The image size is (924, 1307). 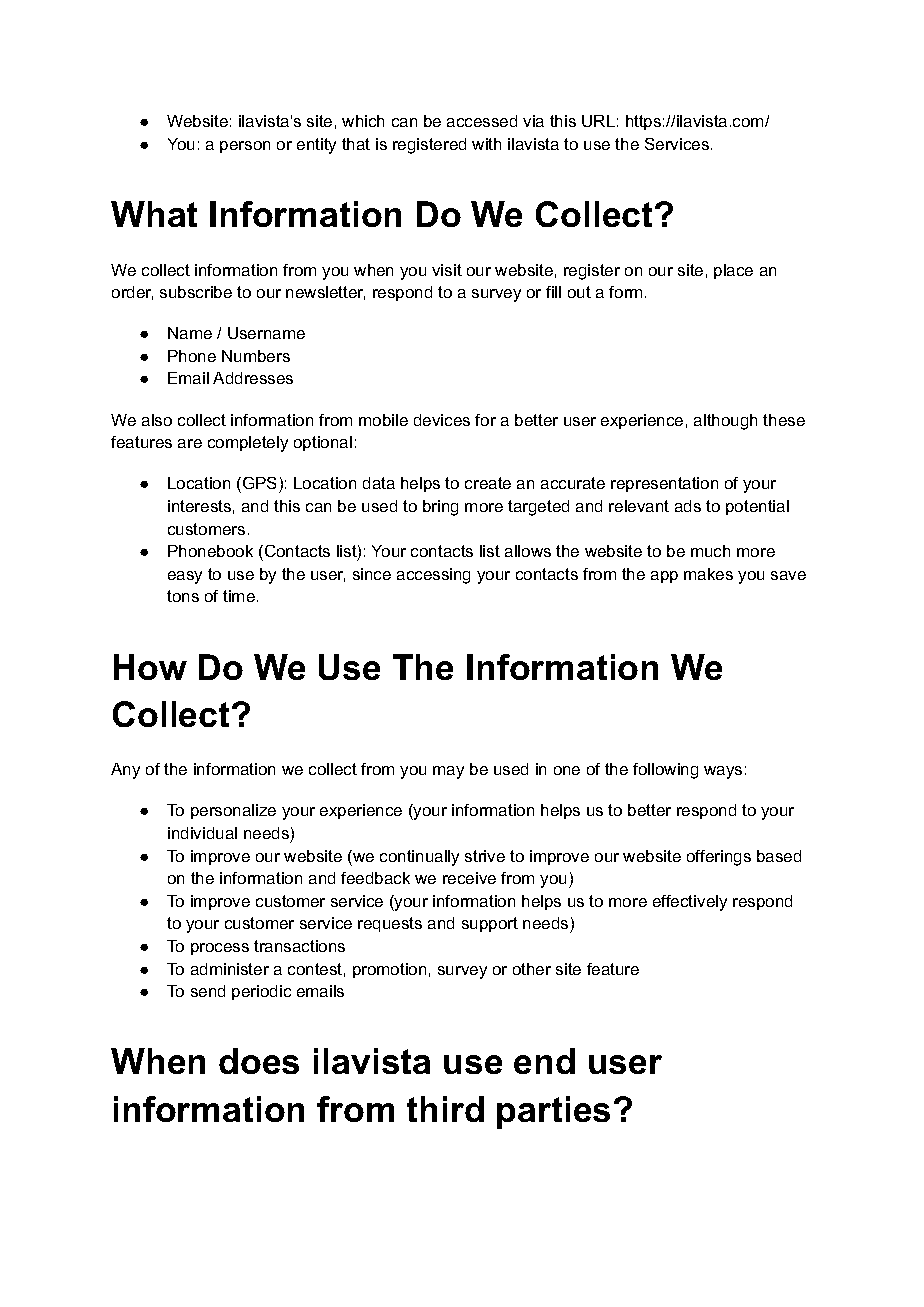 I want to click on makes, so click(x=708, y=574).
